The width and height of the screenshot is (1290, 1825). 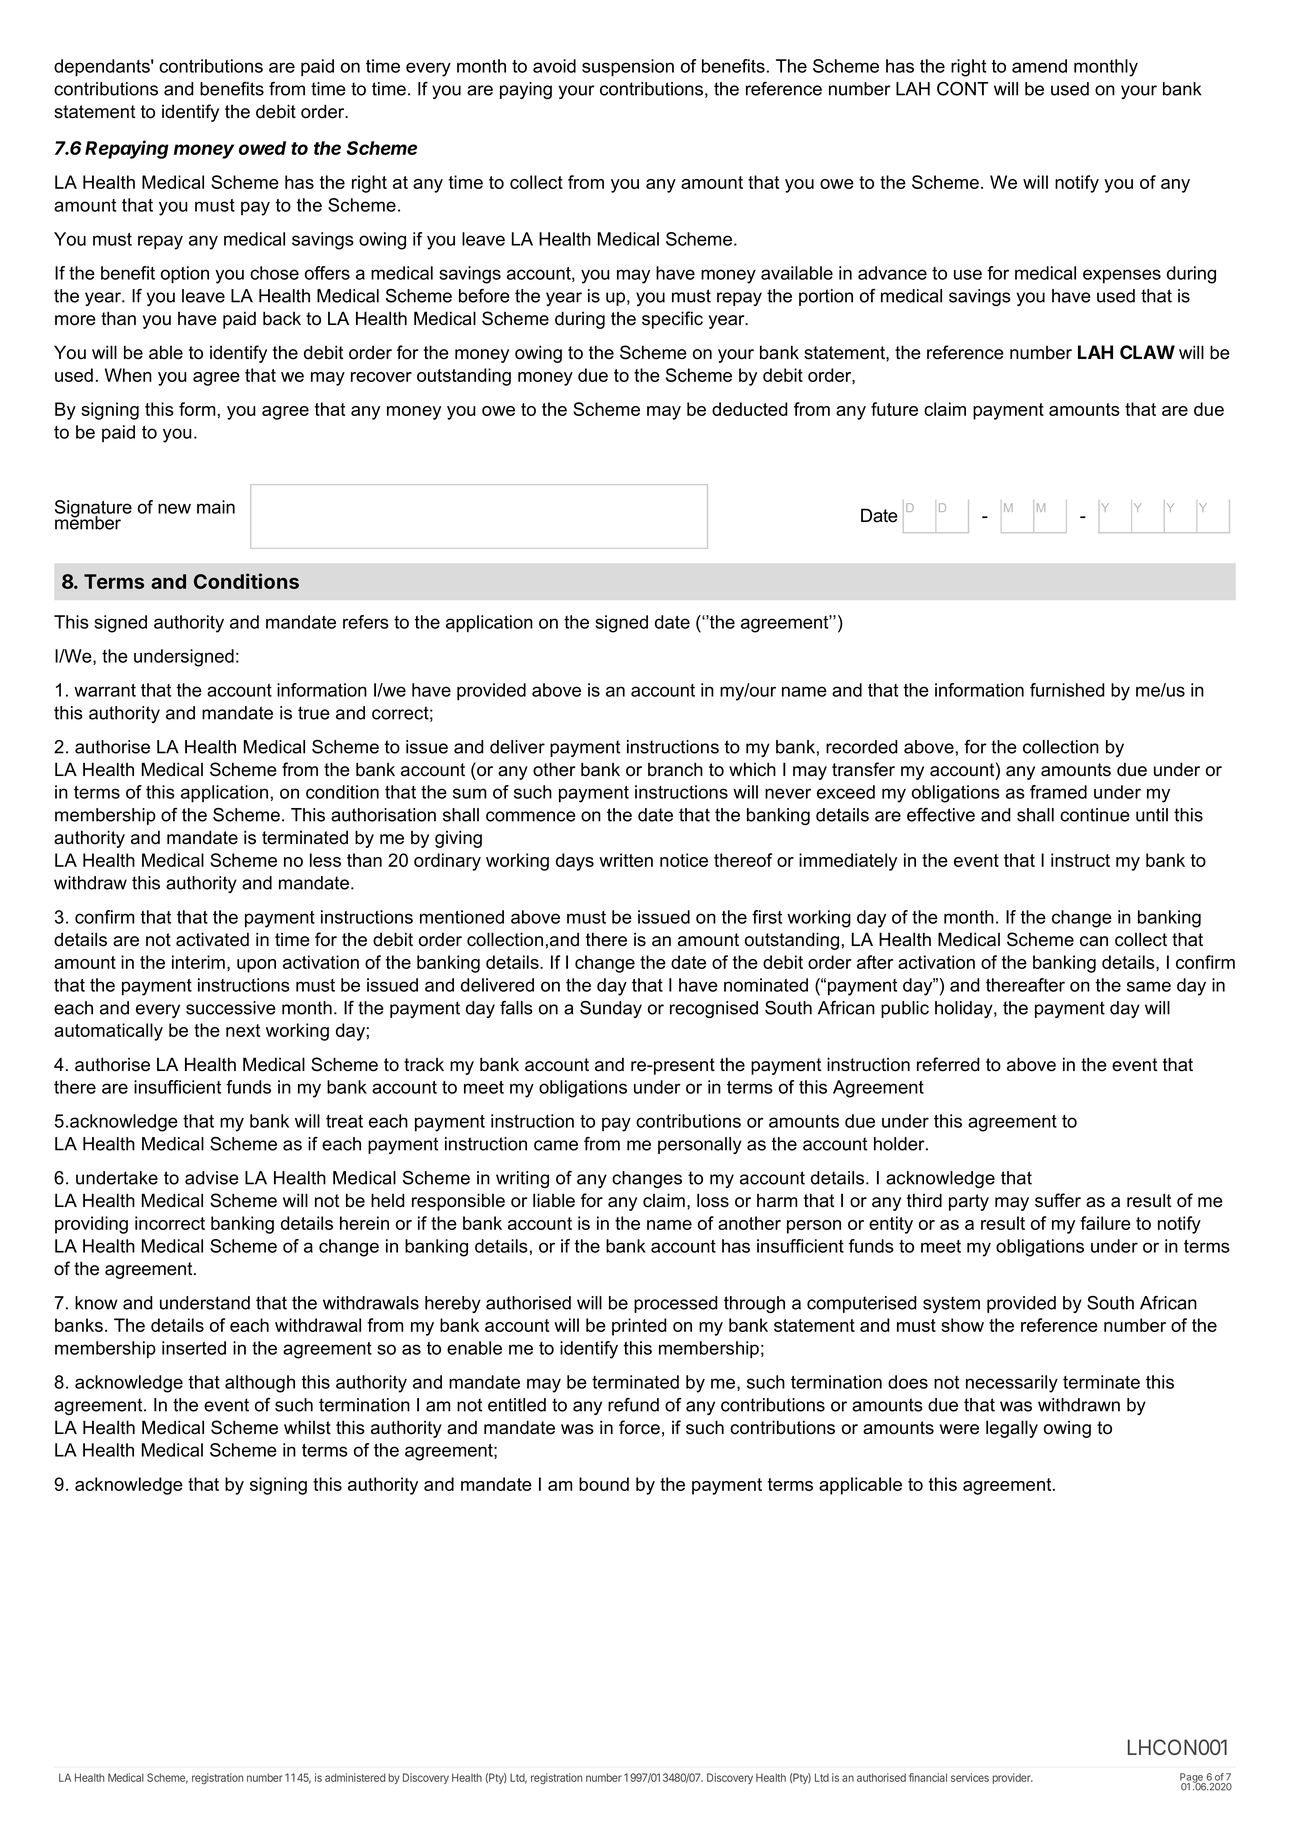 What do you see at coordinates (212, 939) in the screenshot?
I see `activated` at bounding box center [212, 939].
